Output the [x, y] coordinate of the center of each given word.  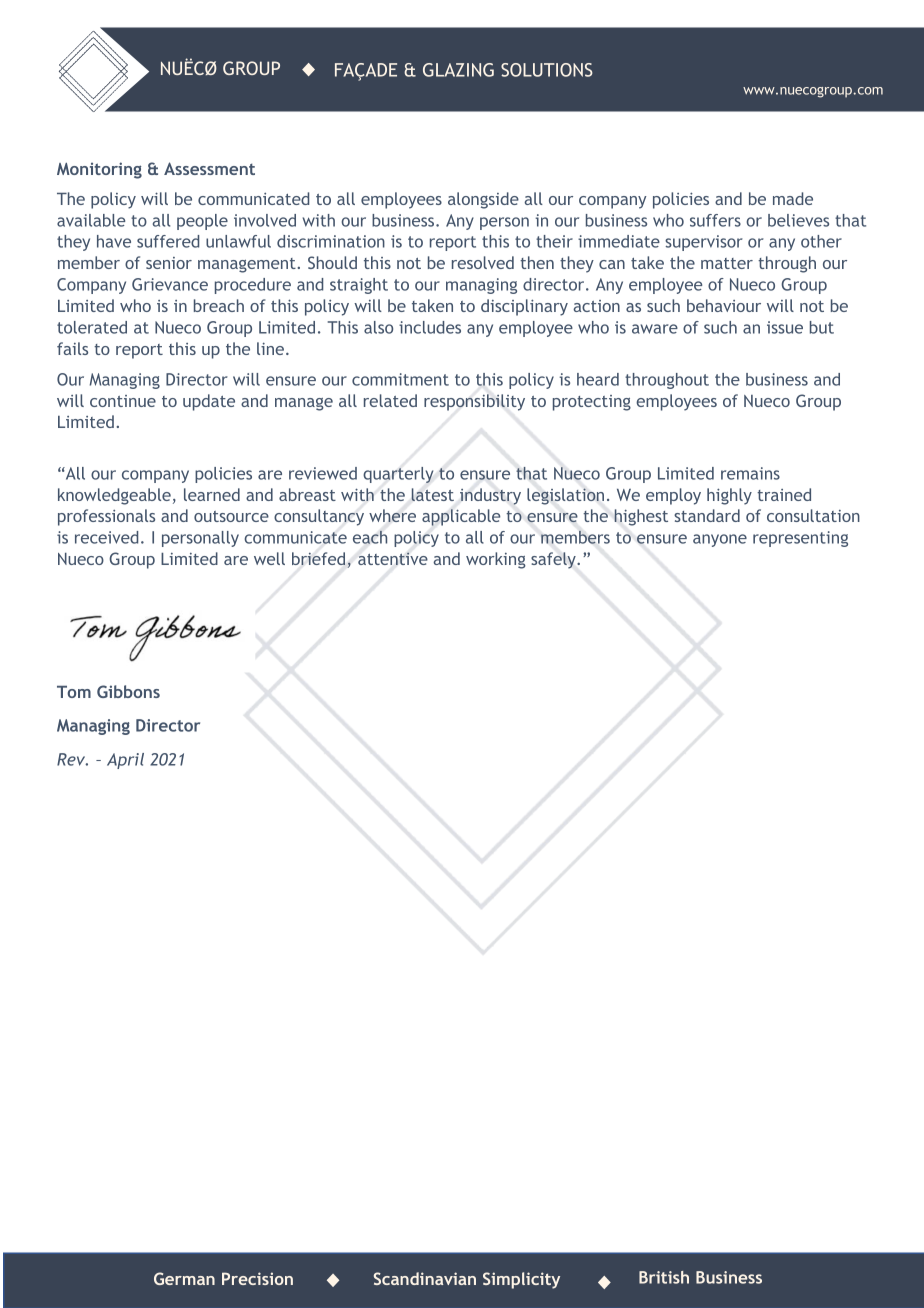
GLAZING [458, 70]
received [106, 537]
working [496, 560]
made [793, 198]
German [184, 1278]
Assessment [209, 168]
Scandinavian [425, 1278]
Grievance [170, 284]
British [664, 1277]
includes [430, 327]
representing [800, 539]
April [125, 761]
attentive [393, 558]
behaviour [724, 305]
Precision [257, 1278]
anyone [720, 540]
